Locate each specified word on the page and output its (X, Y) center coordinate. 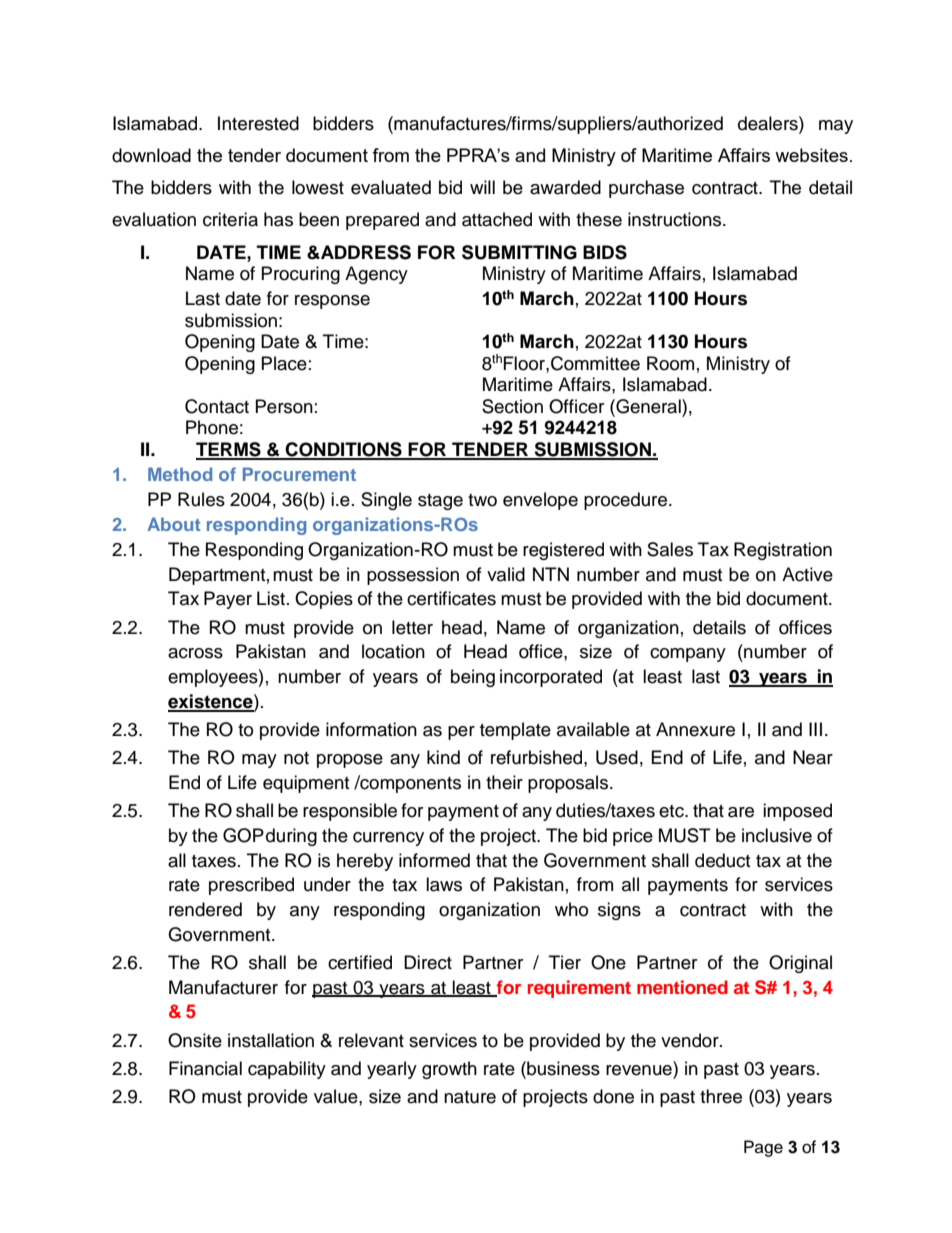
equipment (306, 784)
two (482, 500)
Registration (783, 551)
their (504, 782)
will (482, 187)
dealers (769, 123)
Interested (258, 123)
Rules (201, 499)
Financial (205, 1068)
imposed (797, 812)
